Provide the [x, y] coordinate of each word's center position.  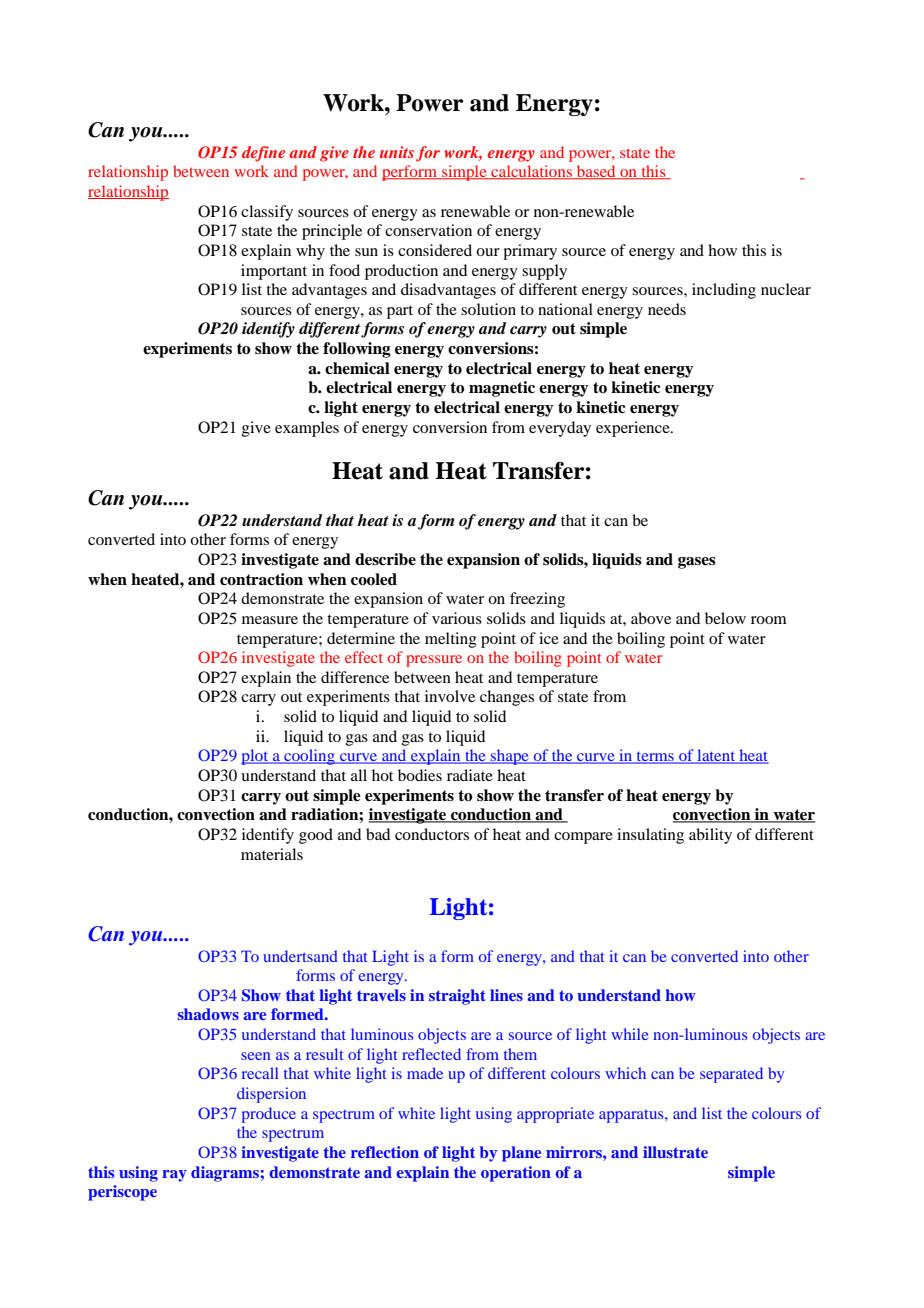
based [596, 172]
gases [697, 563]
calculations [531, 172]
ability [710, 836]
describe [385, 559]
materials [272, 854]
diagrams [226, 1174]
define [263, 154]
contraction [261, 579]
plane [521, 1154]
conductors [432, 834]
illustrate [675, 1152]
